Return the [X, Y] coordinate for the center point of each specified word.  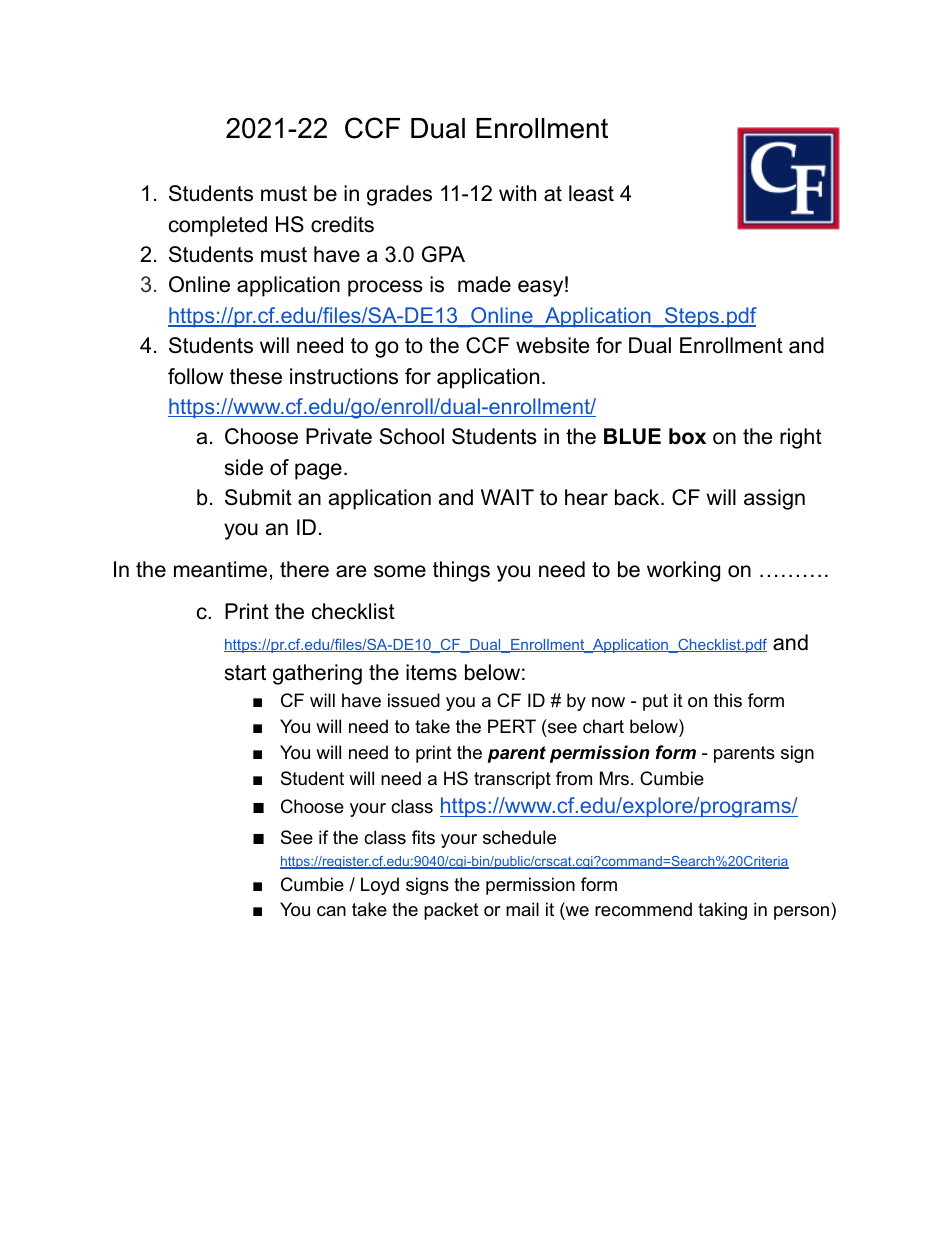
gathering [317, 674]
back [638, 497]
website [552, 345]
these [256, 376]
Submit [258, 497]
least [591, 193]
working [683, 571]
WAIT [507, 497]
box [687, 436]
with [517, 193]
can [331, 911]
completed [218, 226]
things [461, 571]
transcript [512, 780]
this [728, 700]
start [245, 673]
